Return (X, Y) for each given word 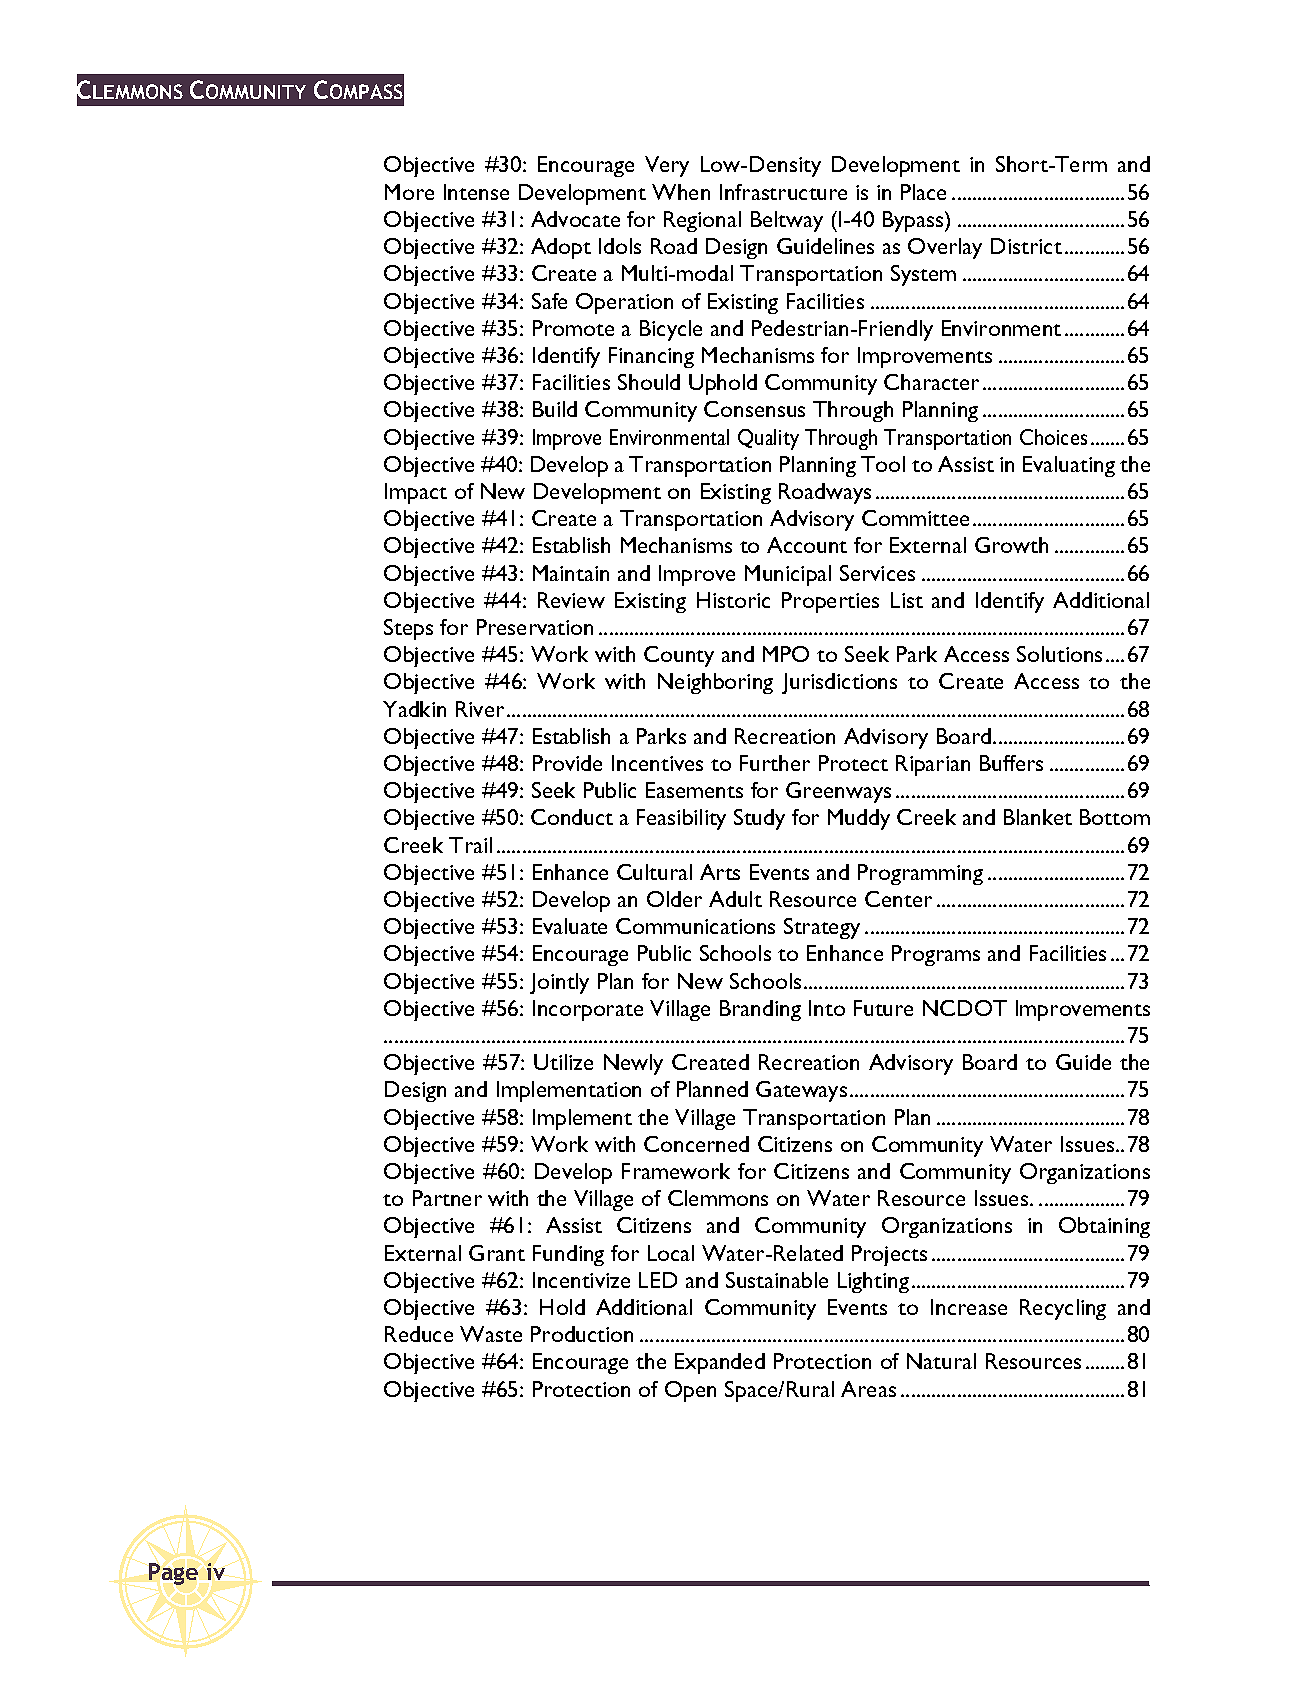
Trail (470, 845)
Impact (416, 493)
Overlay (945, 248)
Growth (1011, 545)
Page (173, 1574)
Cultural (654, 872)
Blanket (1038, 817)
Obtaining (1104, 1227)
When (681, 192)
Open (690, 1391)
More (409, 192)
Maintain (571, 573)
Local (671, 1253)
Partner (447, 1198)
